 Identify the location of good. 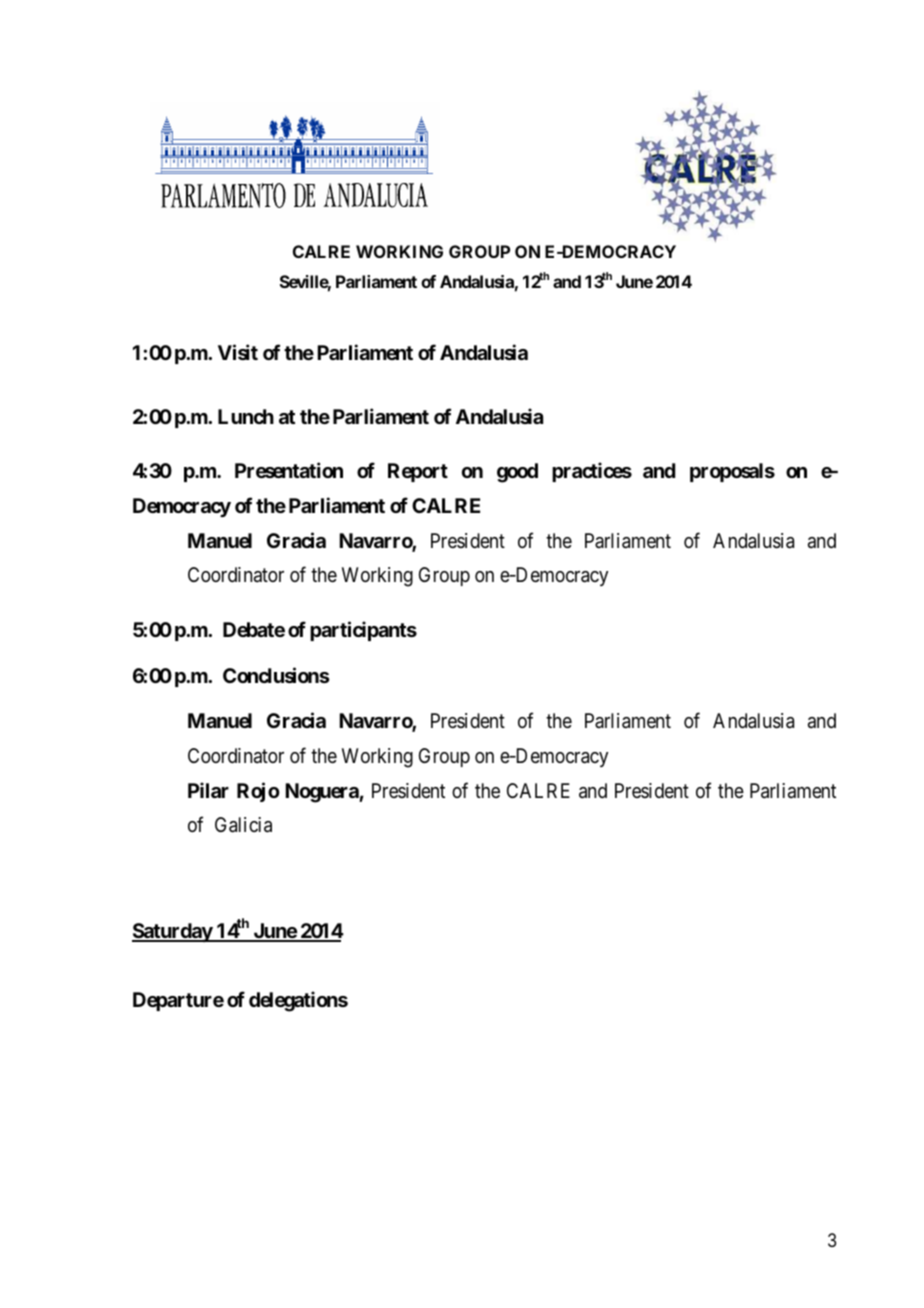
(517, 473).
